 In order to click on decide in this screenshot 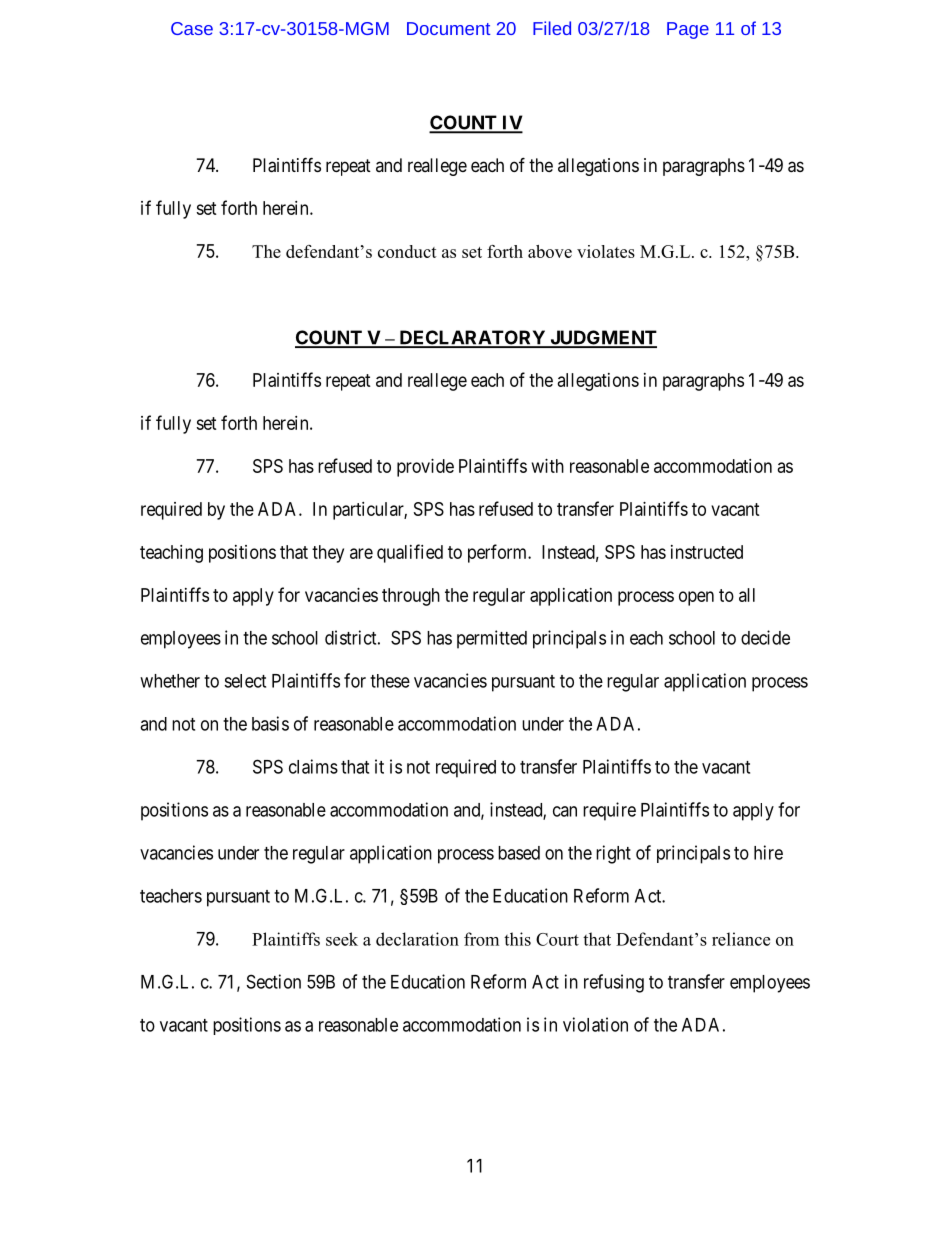, I will do `click(765, 637)`.
